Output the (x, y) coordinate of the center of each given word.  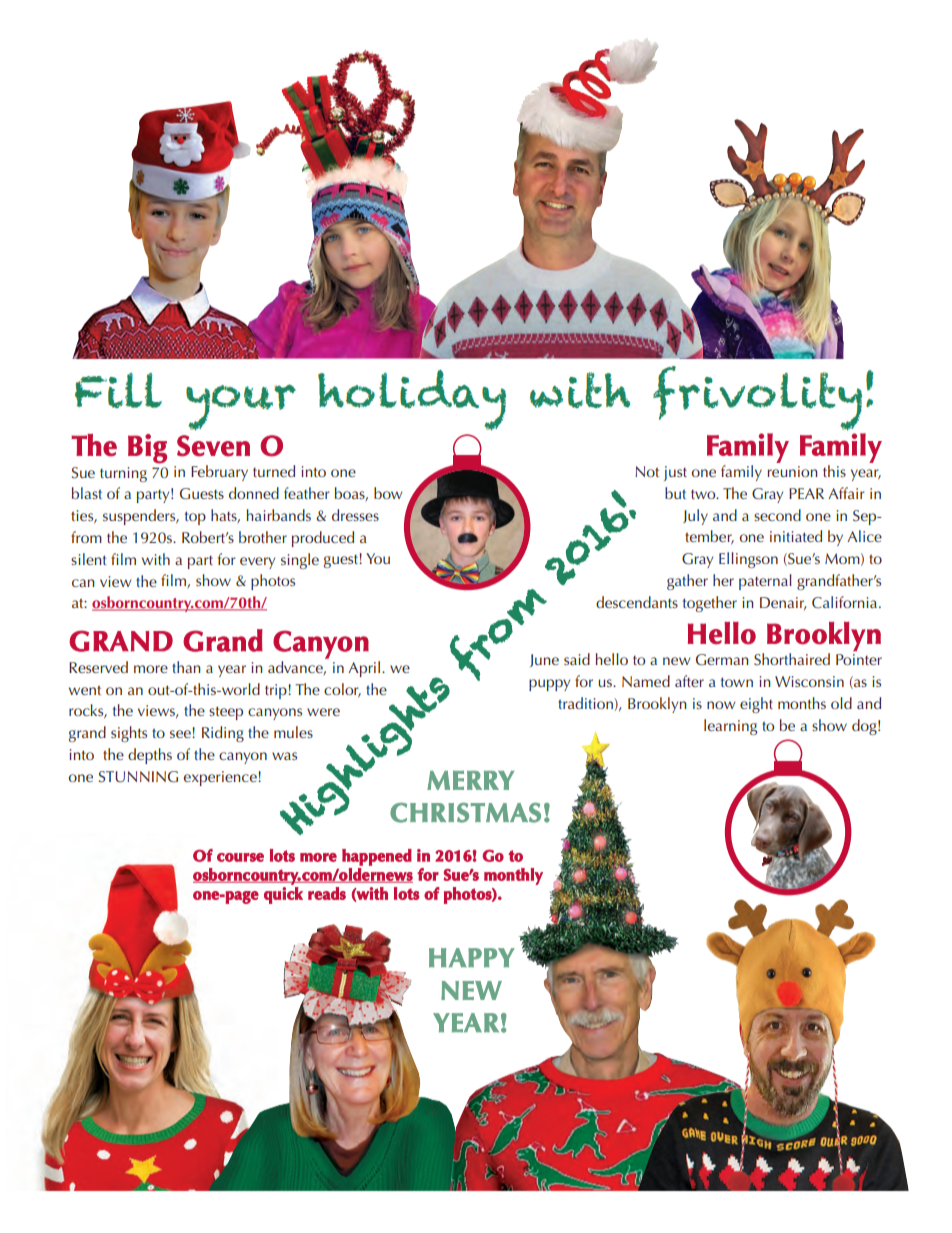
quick (283, 895)
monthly (513, 876)
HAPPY (472, 958)
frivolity (757, 398)
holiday (412, 400)
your (241, 407)
